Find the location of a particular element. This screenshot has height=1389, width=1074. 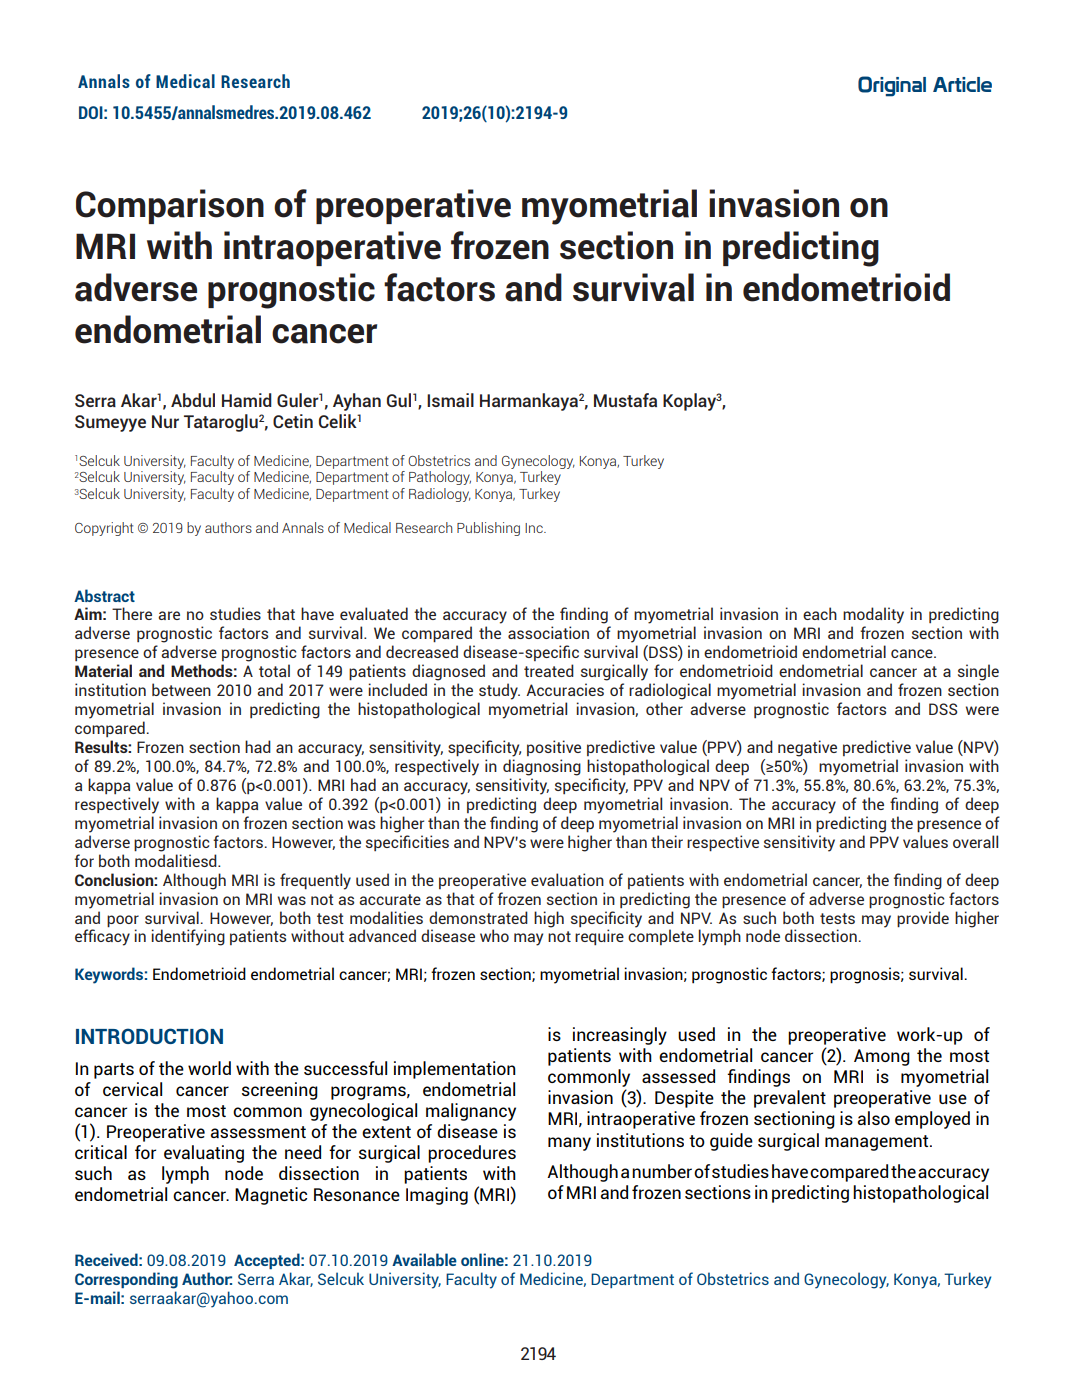

Publishing is located at coordinates (488, 529).
